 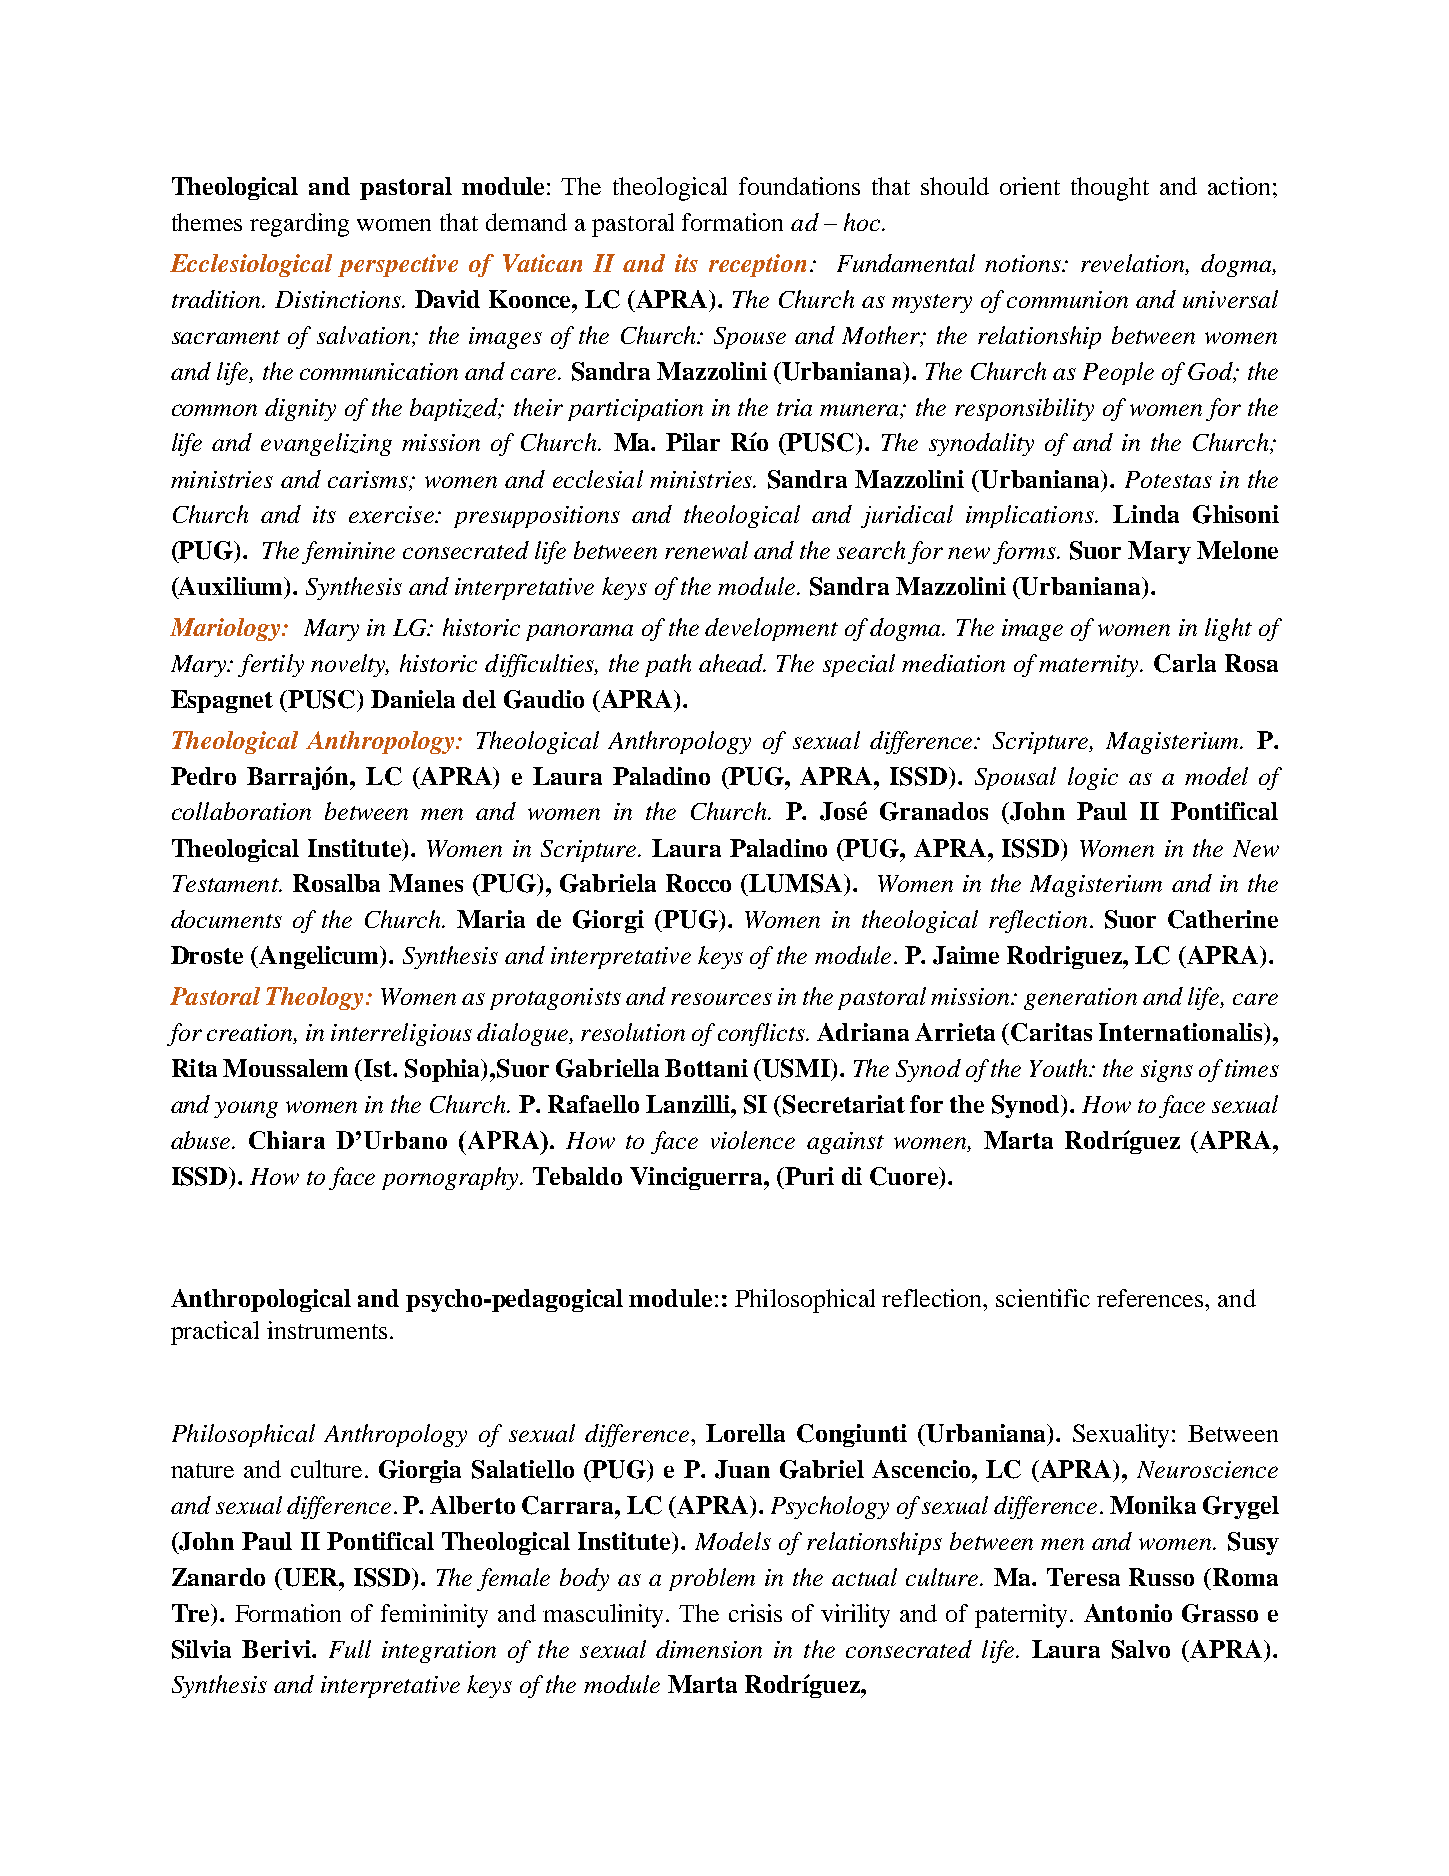 What do you see at coordinates (1223, 919) in the page?
I see `Catherine` at bounding box center [1223, 919].
